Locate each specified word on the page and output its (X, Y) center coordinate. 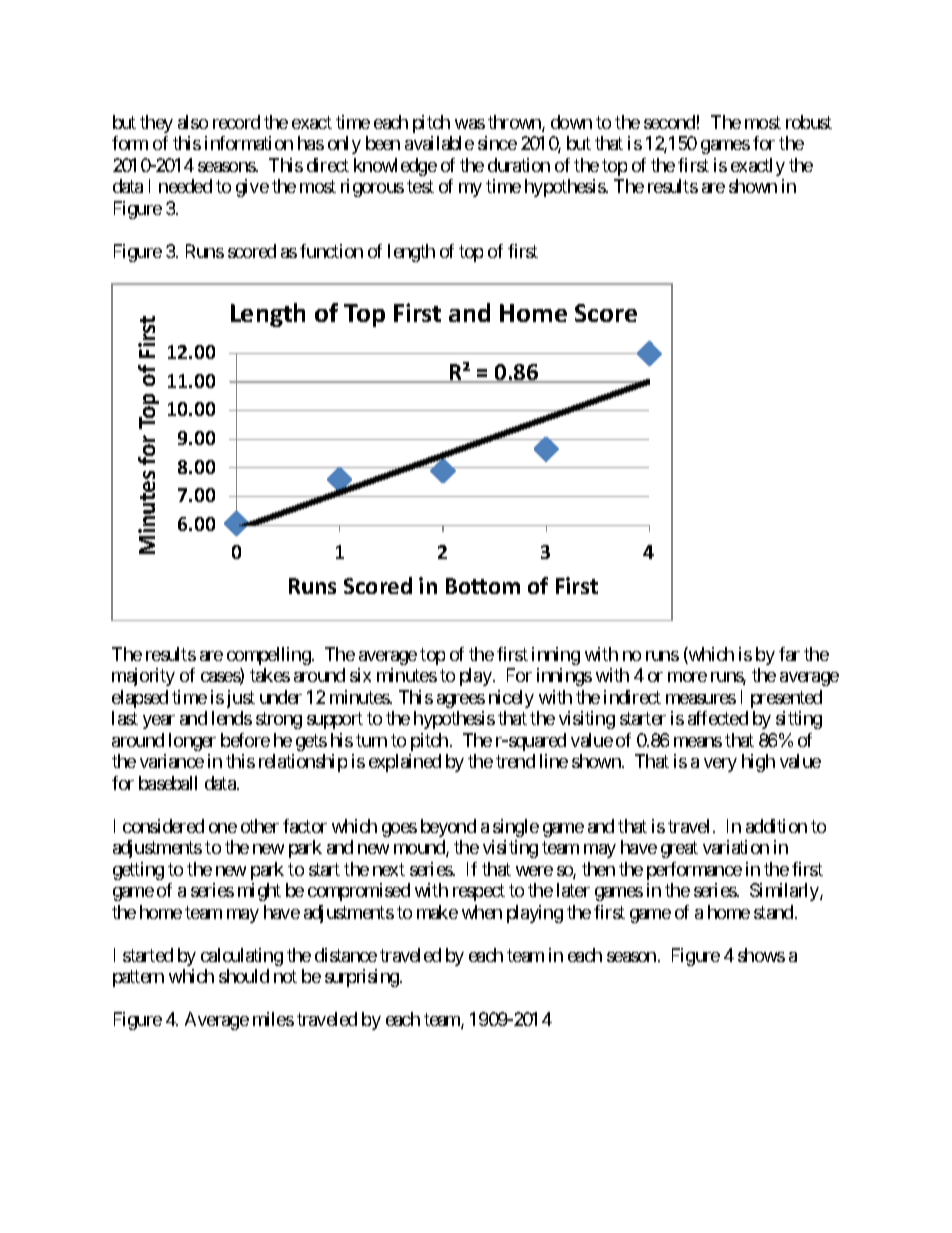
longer (192, 742)
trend (515, 761)
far (789, 654)
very (720, 765)
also (193, 122)
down (571, 122)
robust (809, 122)
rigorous (372, 188)
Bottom (483, 586)
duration (519, 165)
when (482, 912)
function (331, 251)
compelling (269, 656)
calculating (242, 957)
